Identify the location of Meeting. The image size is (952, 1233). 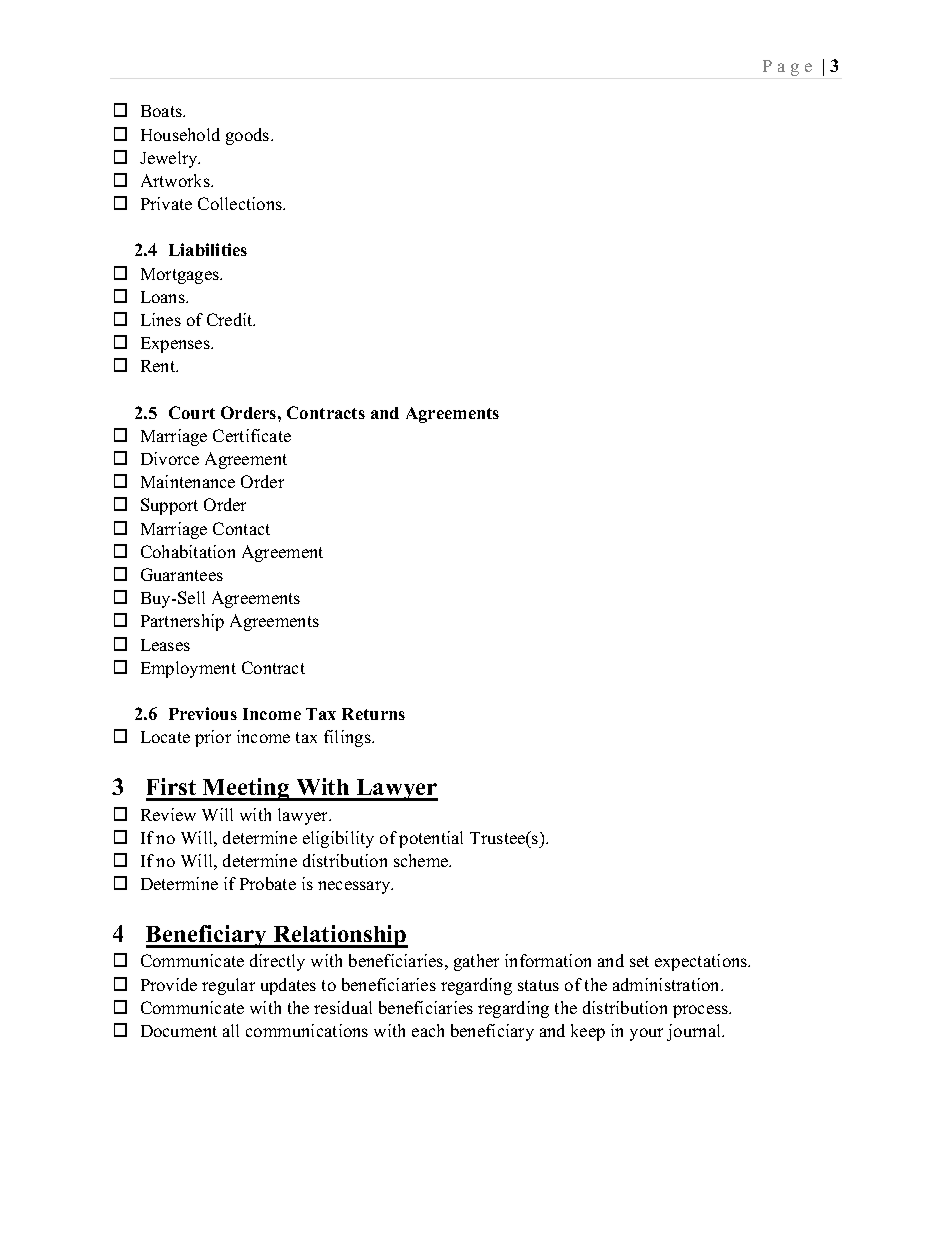
(246, 789).
